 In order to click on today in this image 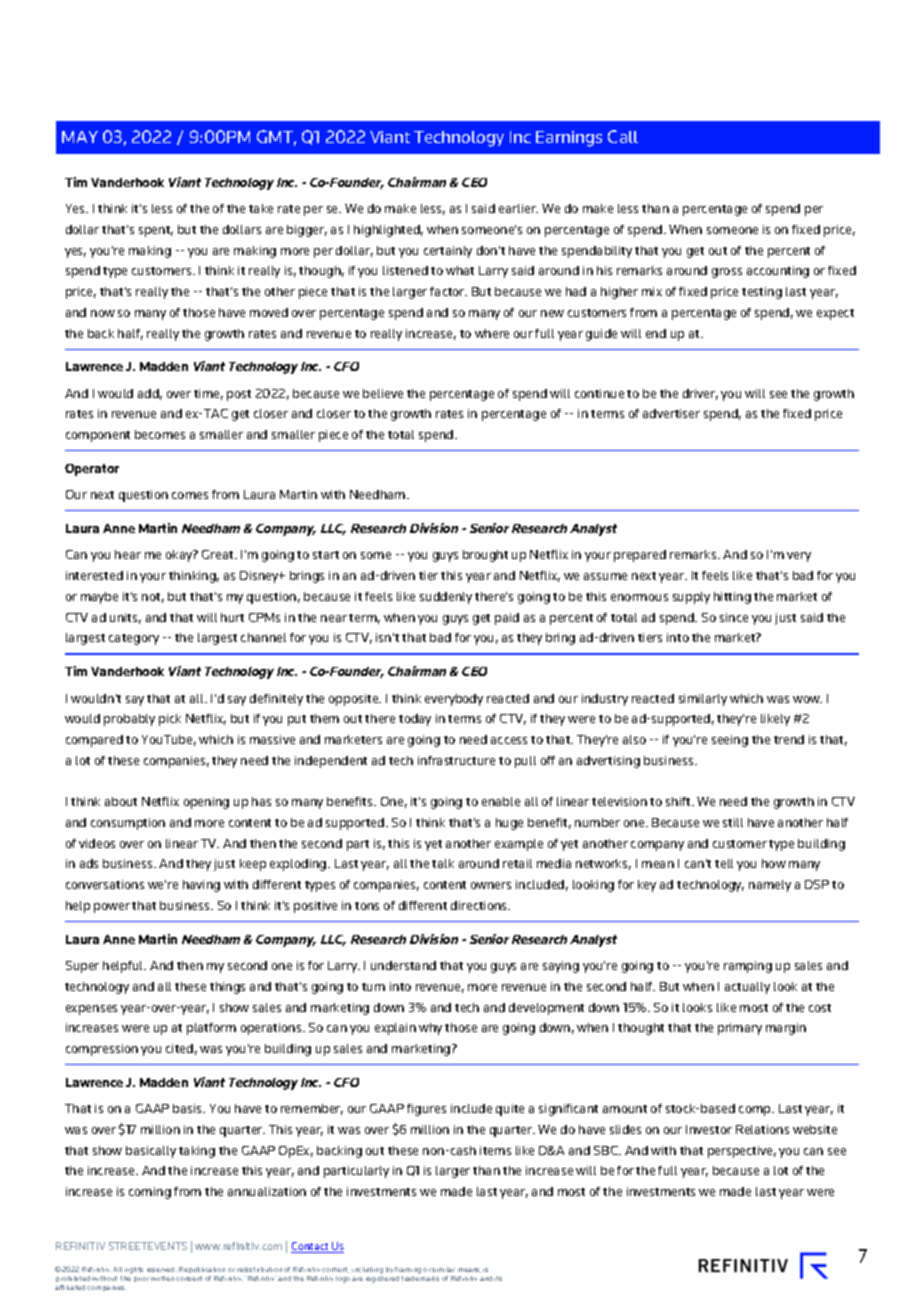, I will do `click(415, 720)`.
